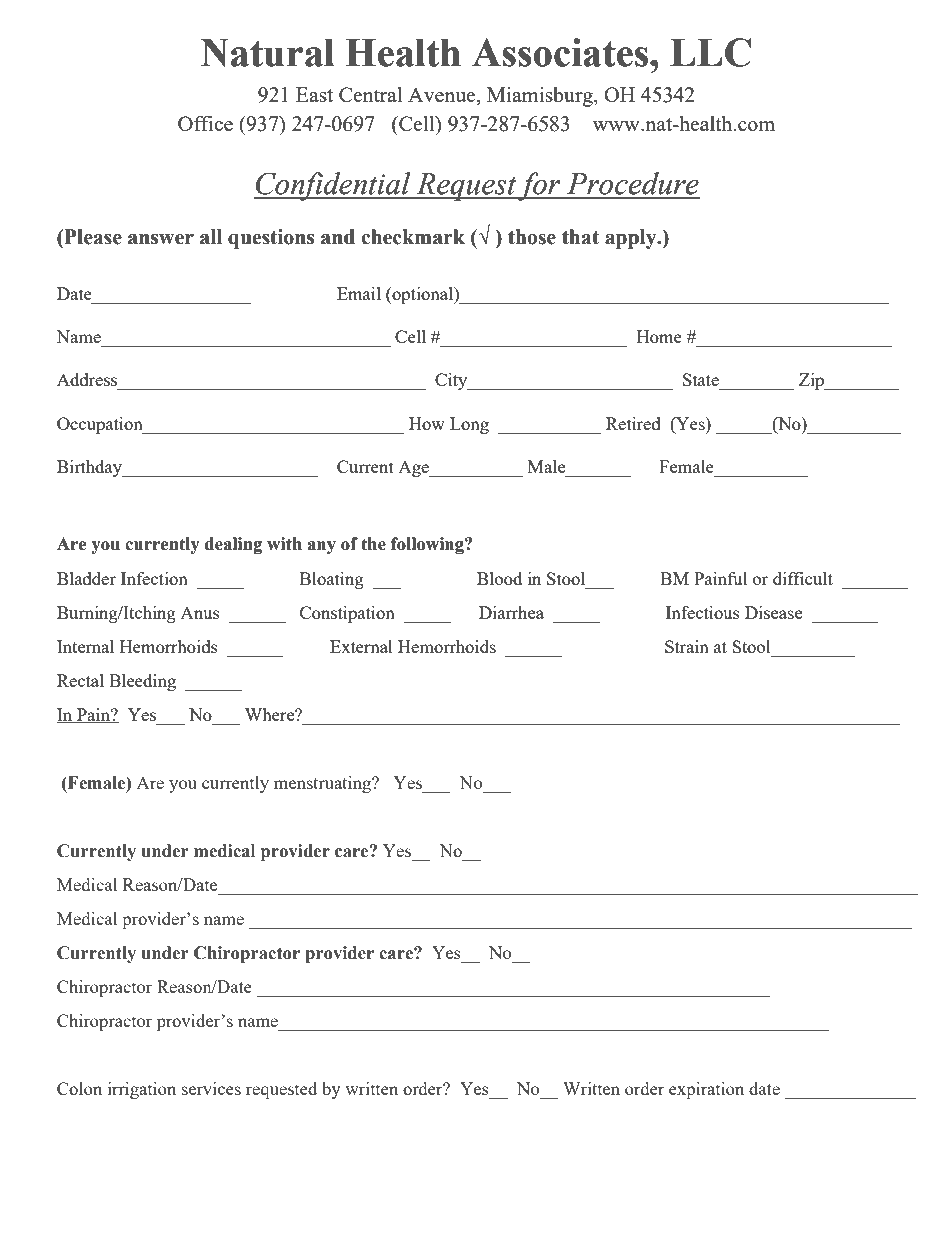  Describe the element at coordinates (323, 784) in the screenshot. I see `menstruating` at that location.
